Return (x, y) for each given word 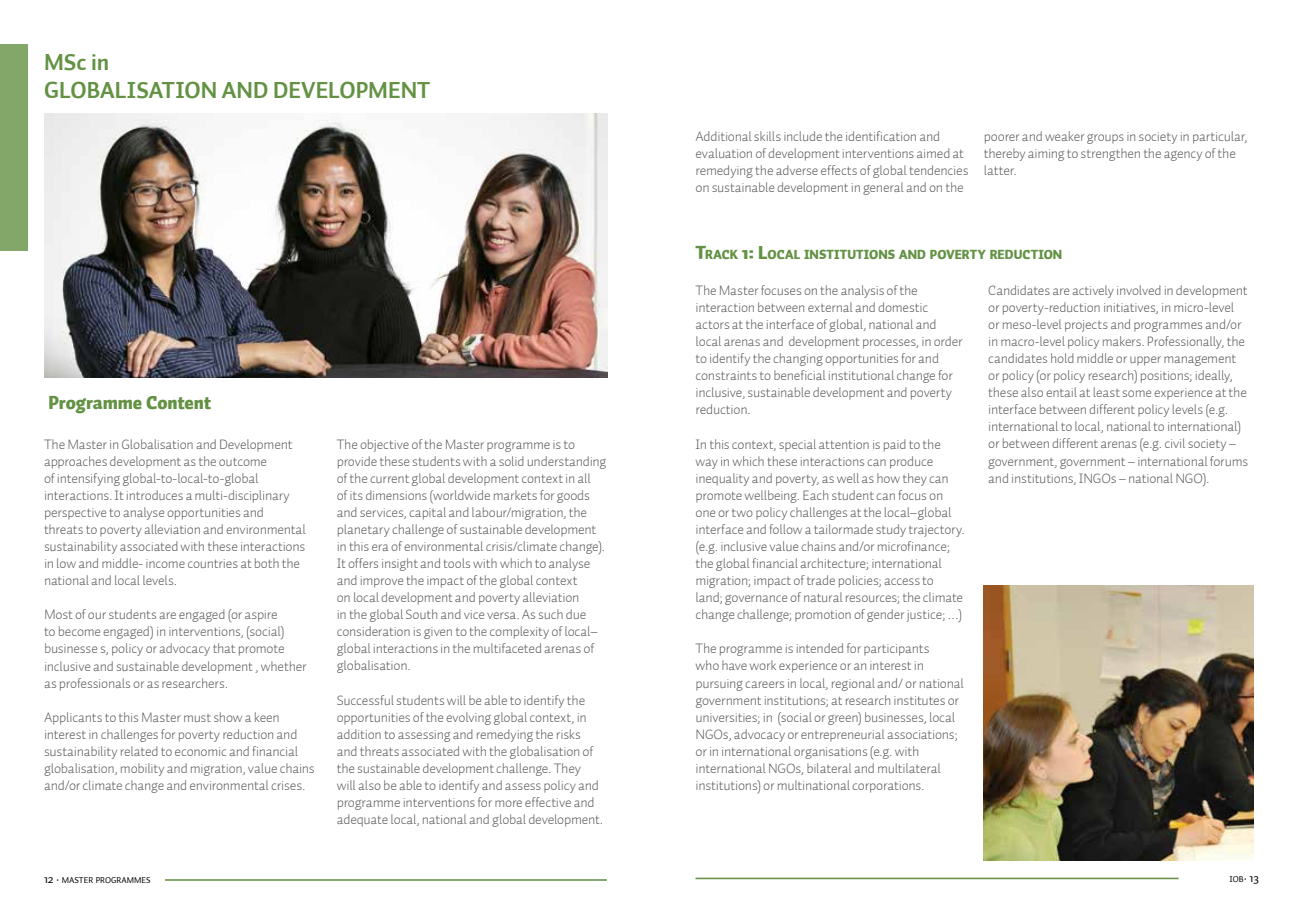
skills (767, 136)
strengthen (1110, 154)
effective (548, 802)
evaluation (724, 153)
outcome (242, 462)
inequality (722, 479)
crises (287, 785)
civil (1175, 443)
